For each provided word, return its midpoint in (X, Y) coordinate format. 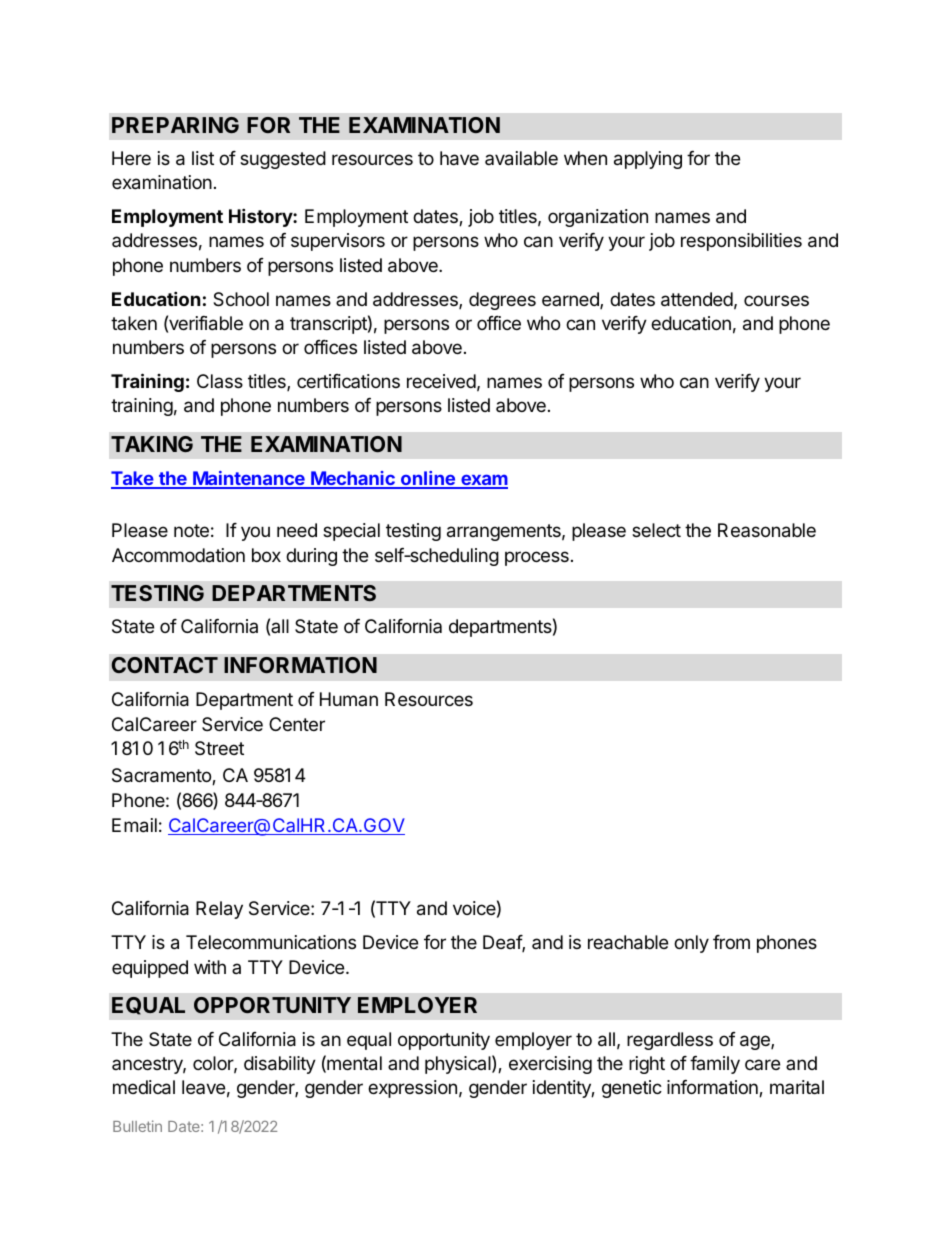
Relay (219, 910)
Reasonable (767, 530)
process (537, 558)
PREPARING (175, 125)
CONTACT (165, 665)
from (731, 942)
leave (203, 1087)
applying (648, 160)
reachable (628, 942)
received (441, 381)
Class (220, 381)
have (459, 158)
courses (776, 300)
